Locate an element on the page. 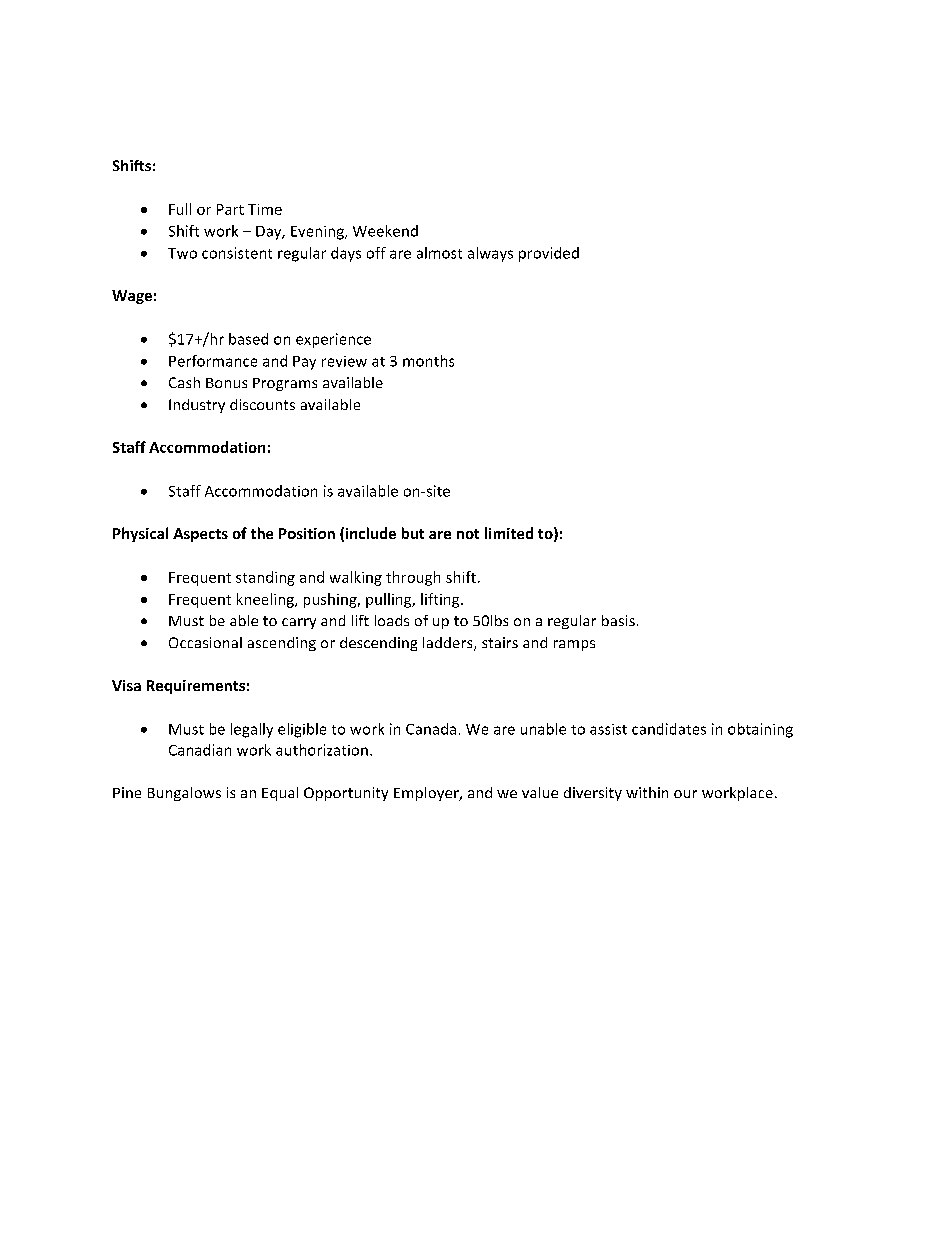 This image has height=1233, width=952. Employer is located at coordinates (427, 794).
